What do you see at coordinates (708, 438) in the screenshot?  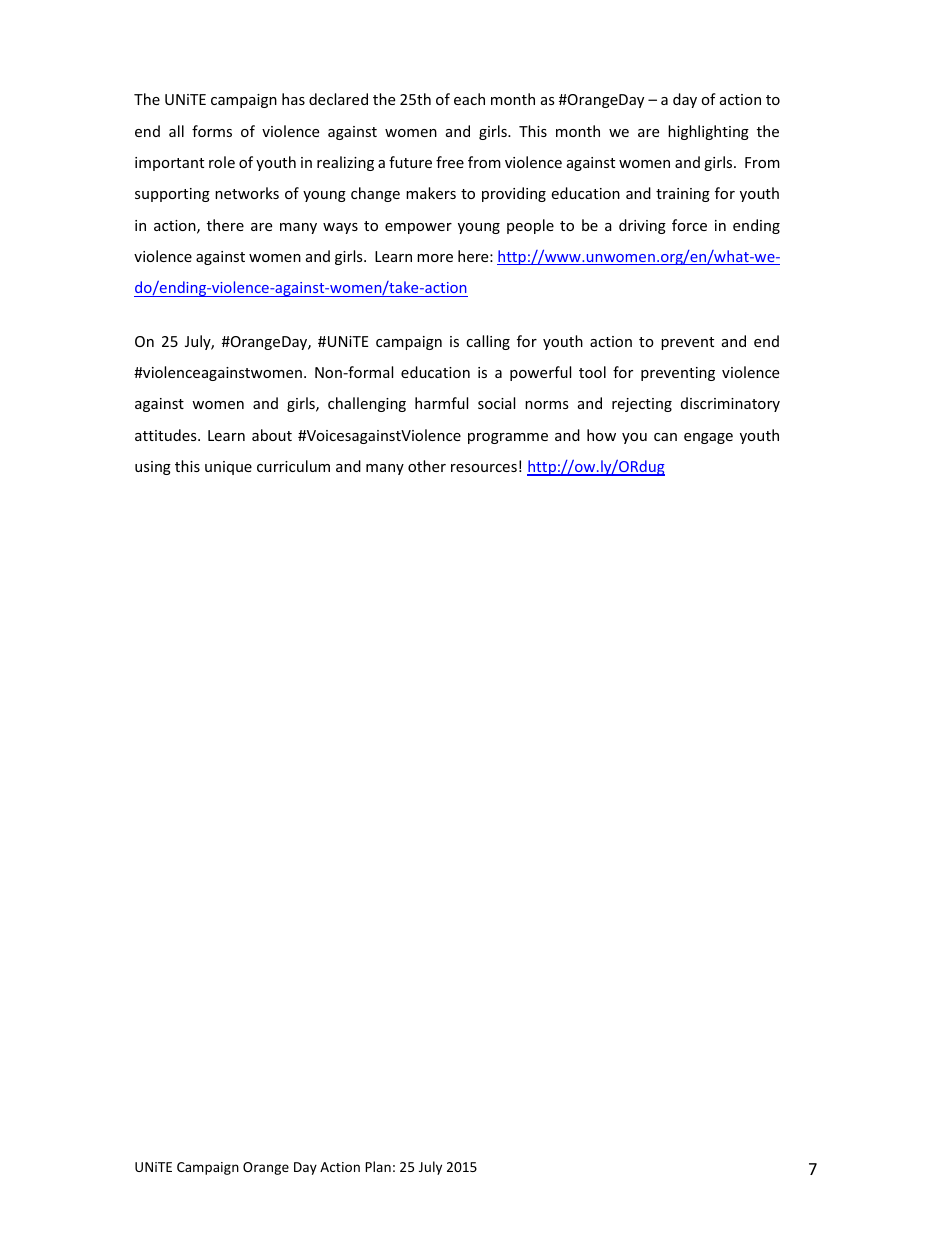 I see `engage` at bounding box center [708, 438].
